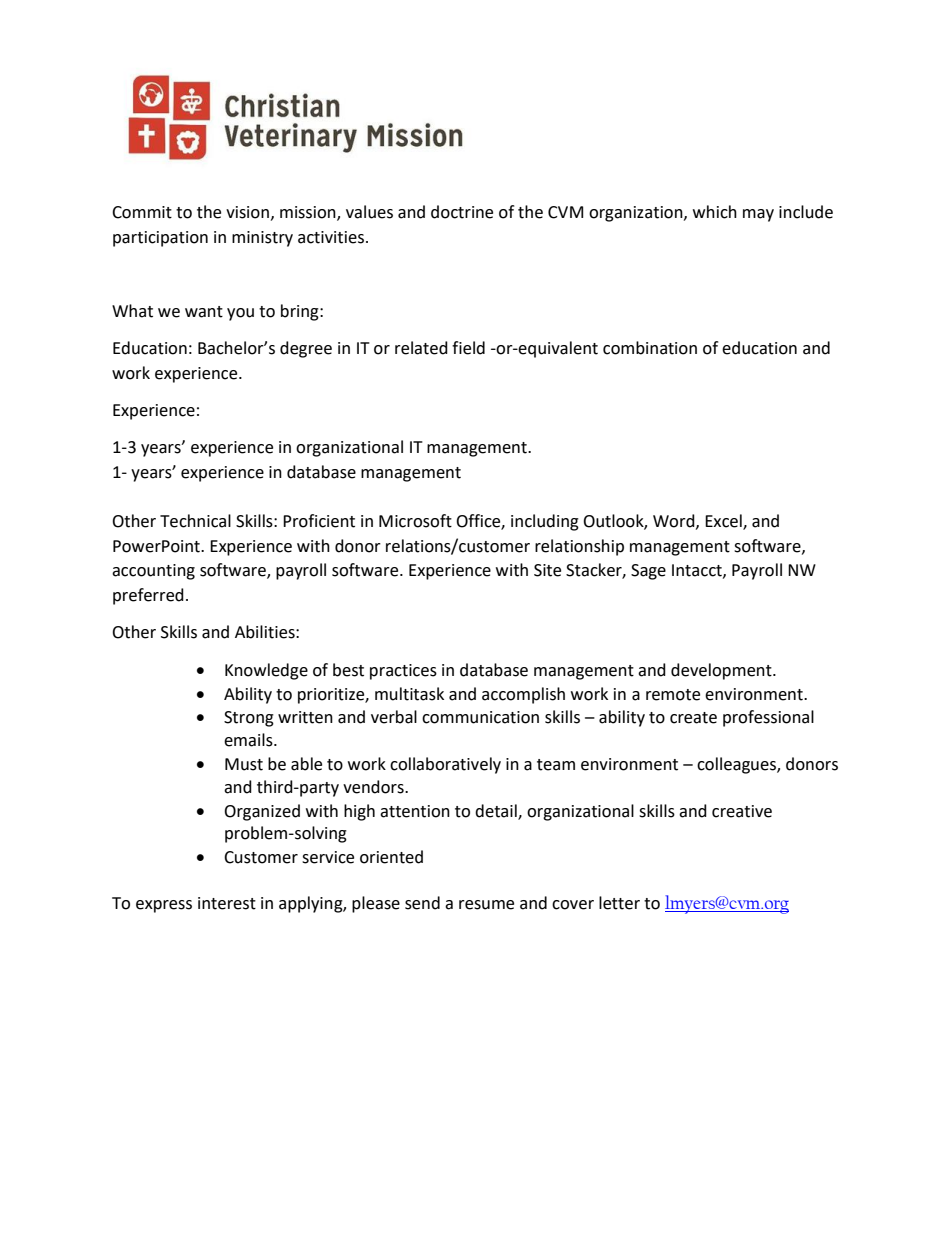 This image has height=1233, width=952. Describe the element at coordinates (650, 348) in the image. I see `combination` at that location.
